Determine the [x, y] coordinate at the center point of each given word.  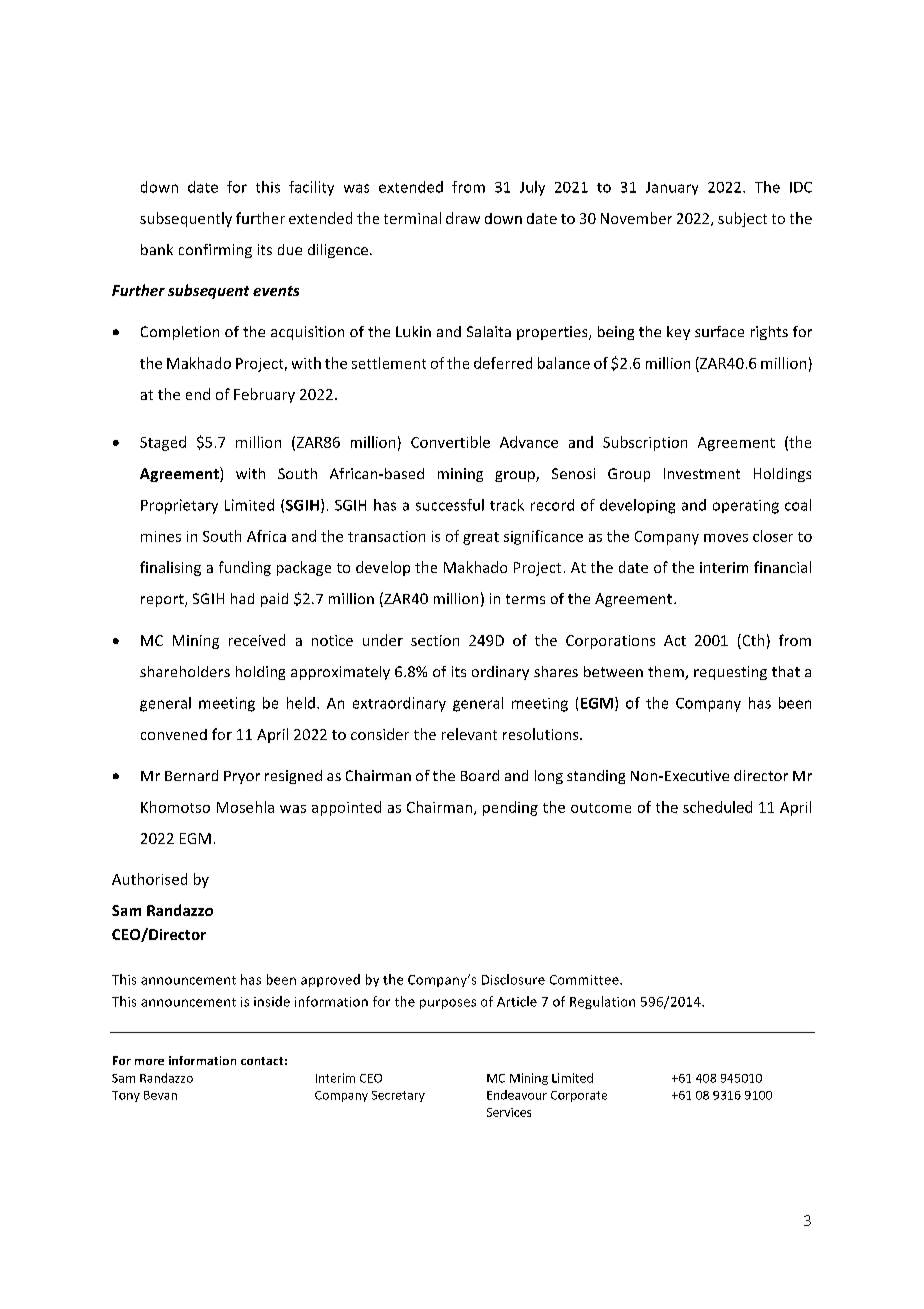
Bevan [160, 1095]
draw [463, 218]
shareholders [185, 671]
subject [742, 219]
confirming [215, 251]
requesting [730, 673]
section [435, 640]
